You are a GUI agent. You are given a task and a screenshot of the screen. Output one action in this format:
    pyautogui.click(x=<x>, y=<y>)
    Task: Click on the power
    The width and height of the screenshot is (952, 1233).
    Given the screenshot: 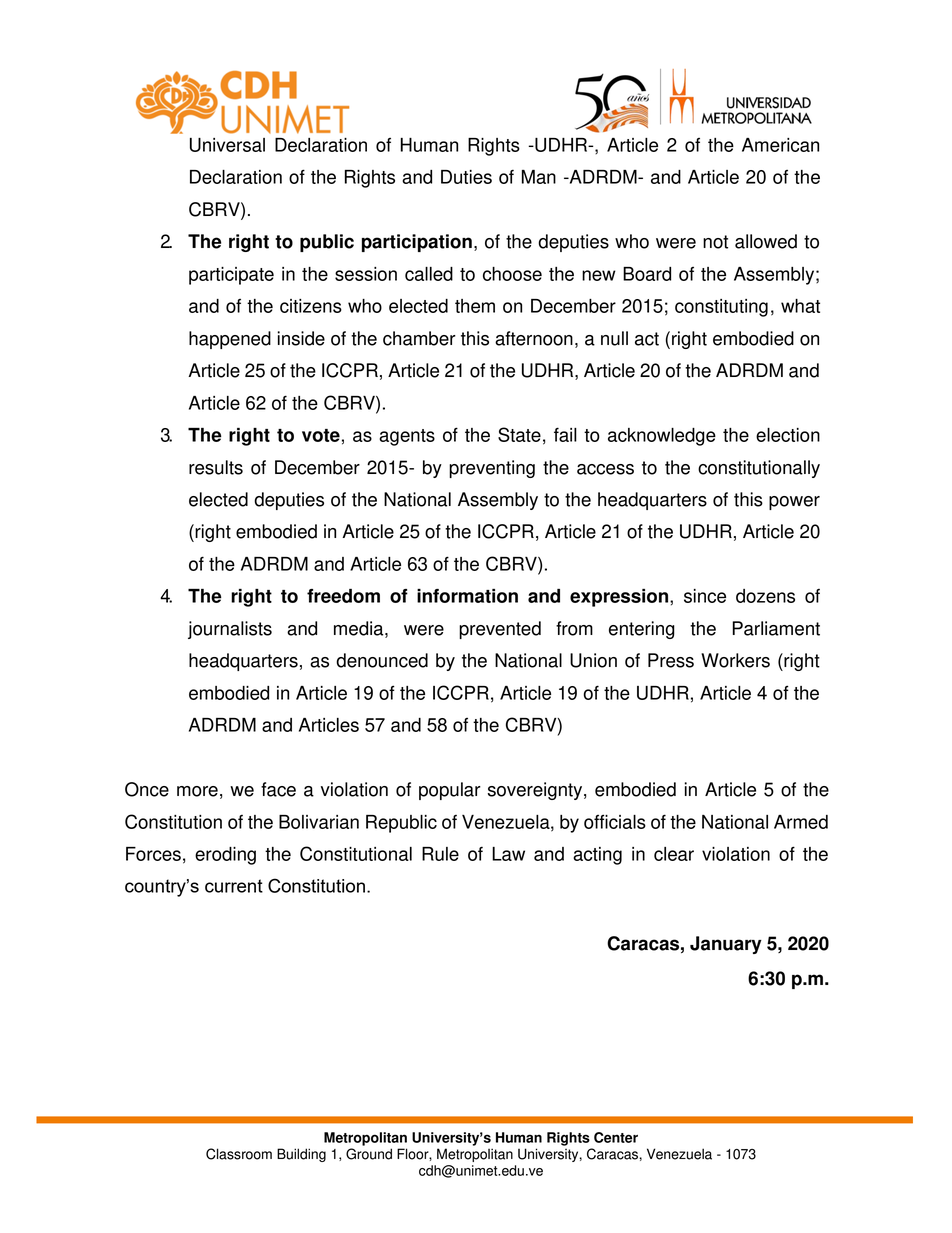 What is the action you would take?
    pyautogui.click(x=794, y=503)
